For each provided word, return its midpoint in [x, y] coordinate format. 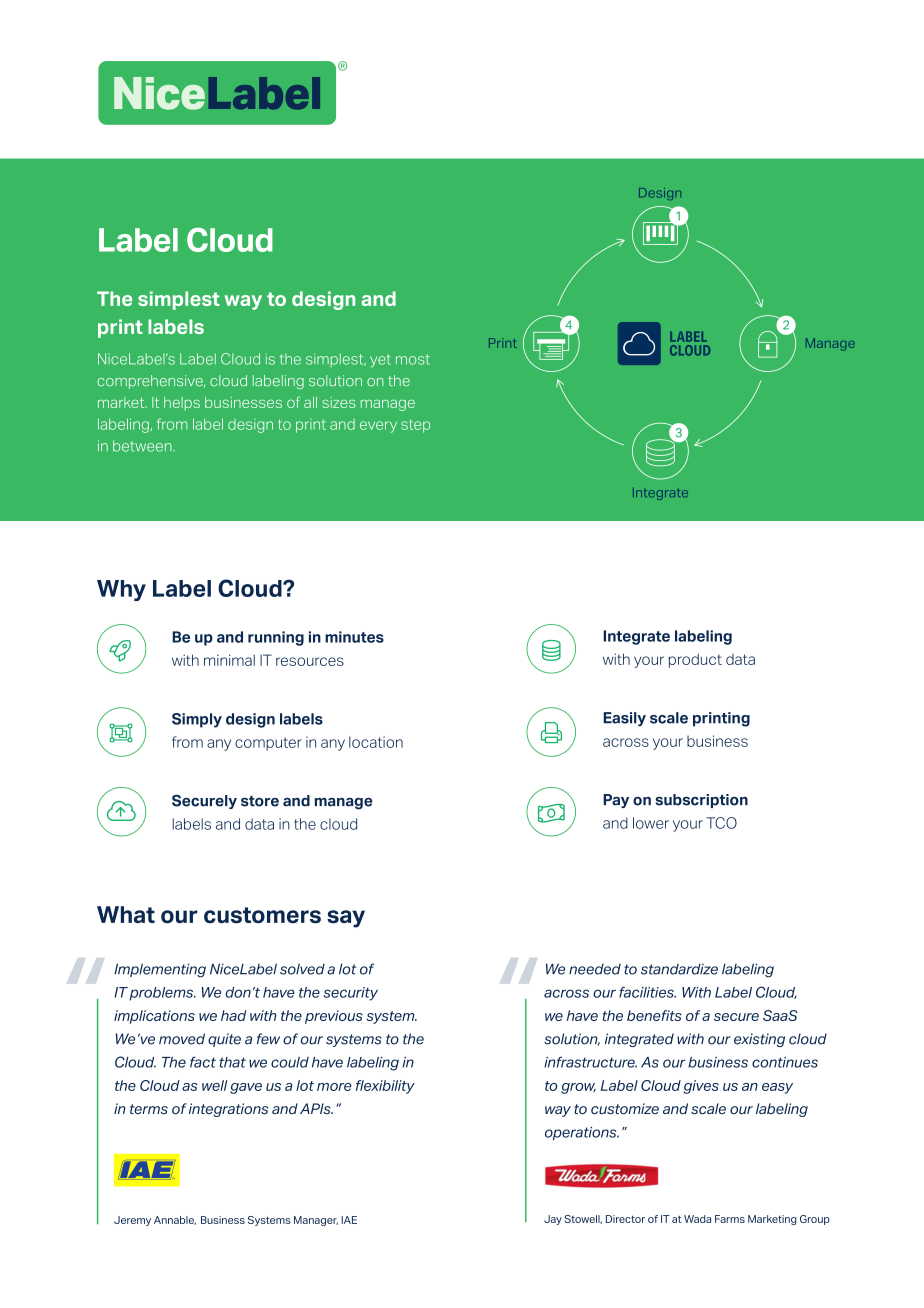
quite [224, 1040]
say [346, 919]
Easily [624, 719]
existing [759, 1040]
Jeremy [132, 1221]
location [376, 742]
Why [121, 590]
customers [262, 915]
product [695, 660]
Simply [197, 720]
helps [182, 404]
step [415, 426]
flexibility [385, 1087]
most [413, 359]
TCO [721, 823]
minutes [354, 637]
